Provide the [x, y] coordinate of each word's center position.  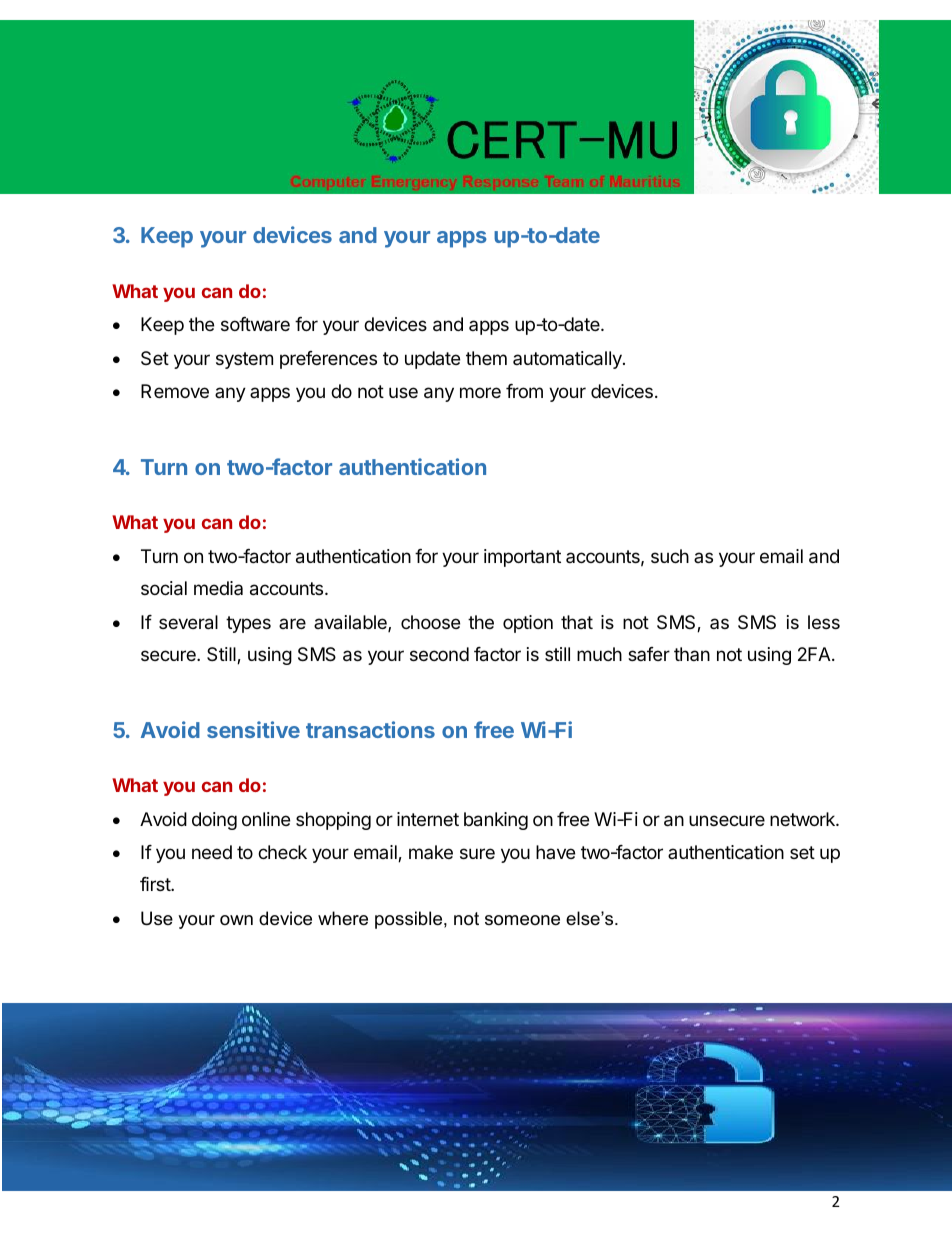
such [670, 556]
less [824, 622]
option [528, 624]
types [248, 624]
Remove [175, 391]
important [522, 558]
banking [496, 821]
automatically [568, 360]
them [486, 358]
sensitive [253, 729]
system [244, 360]
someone [522, 920]
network [803, 819]
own [236, 920]
